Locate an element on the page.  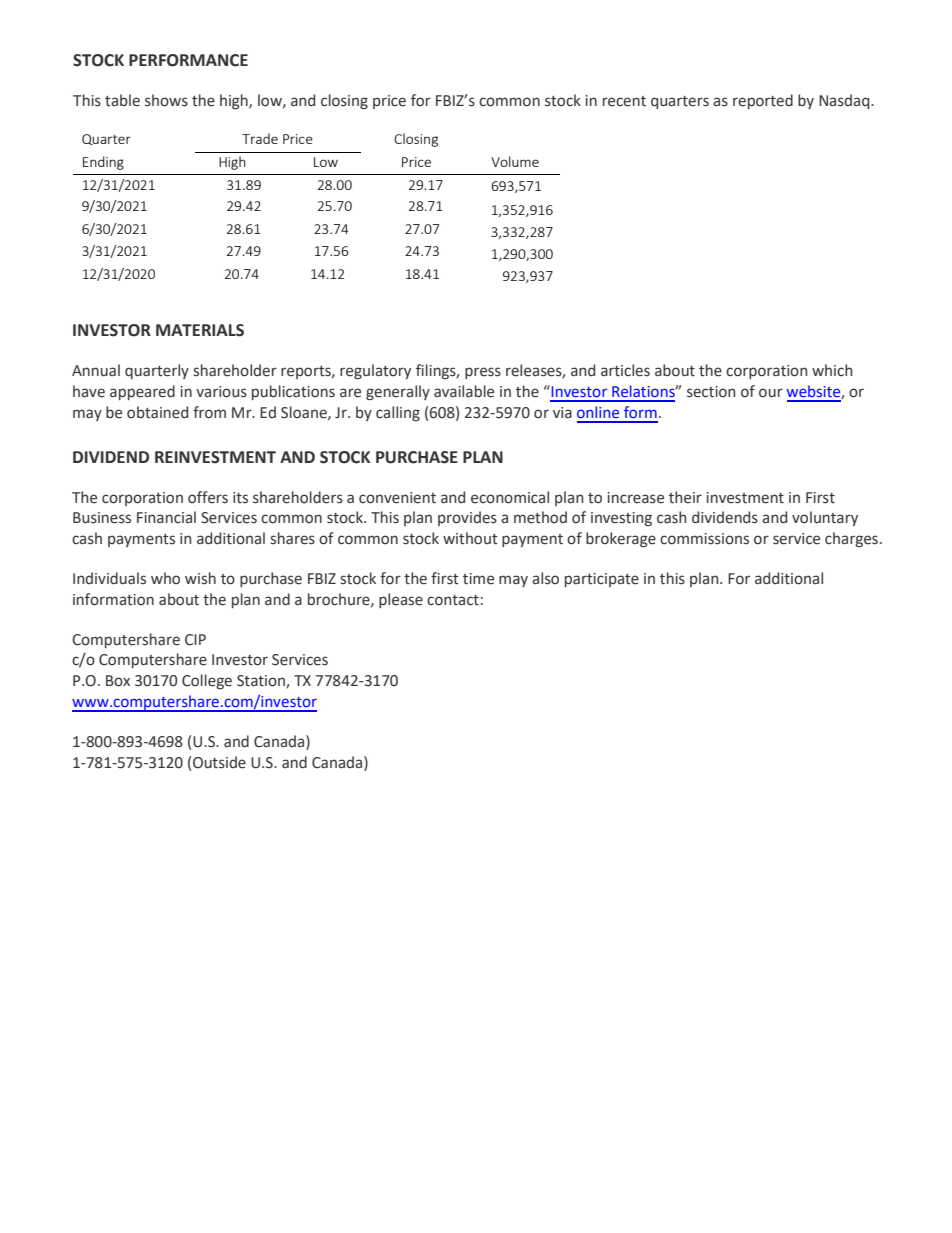
Station is located at coordinates (262, 682).
